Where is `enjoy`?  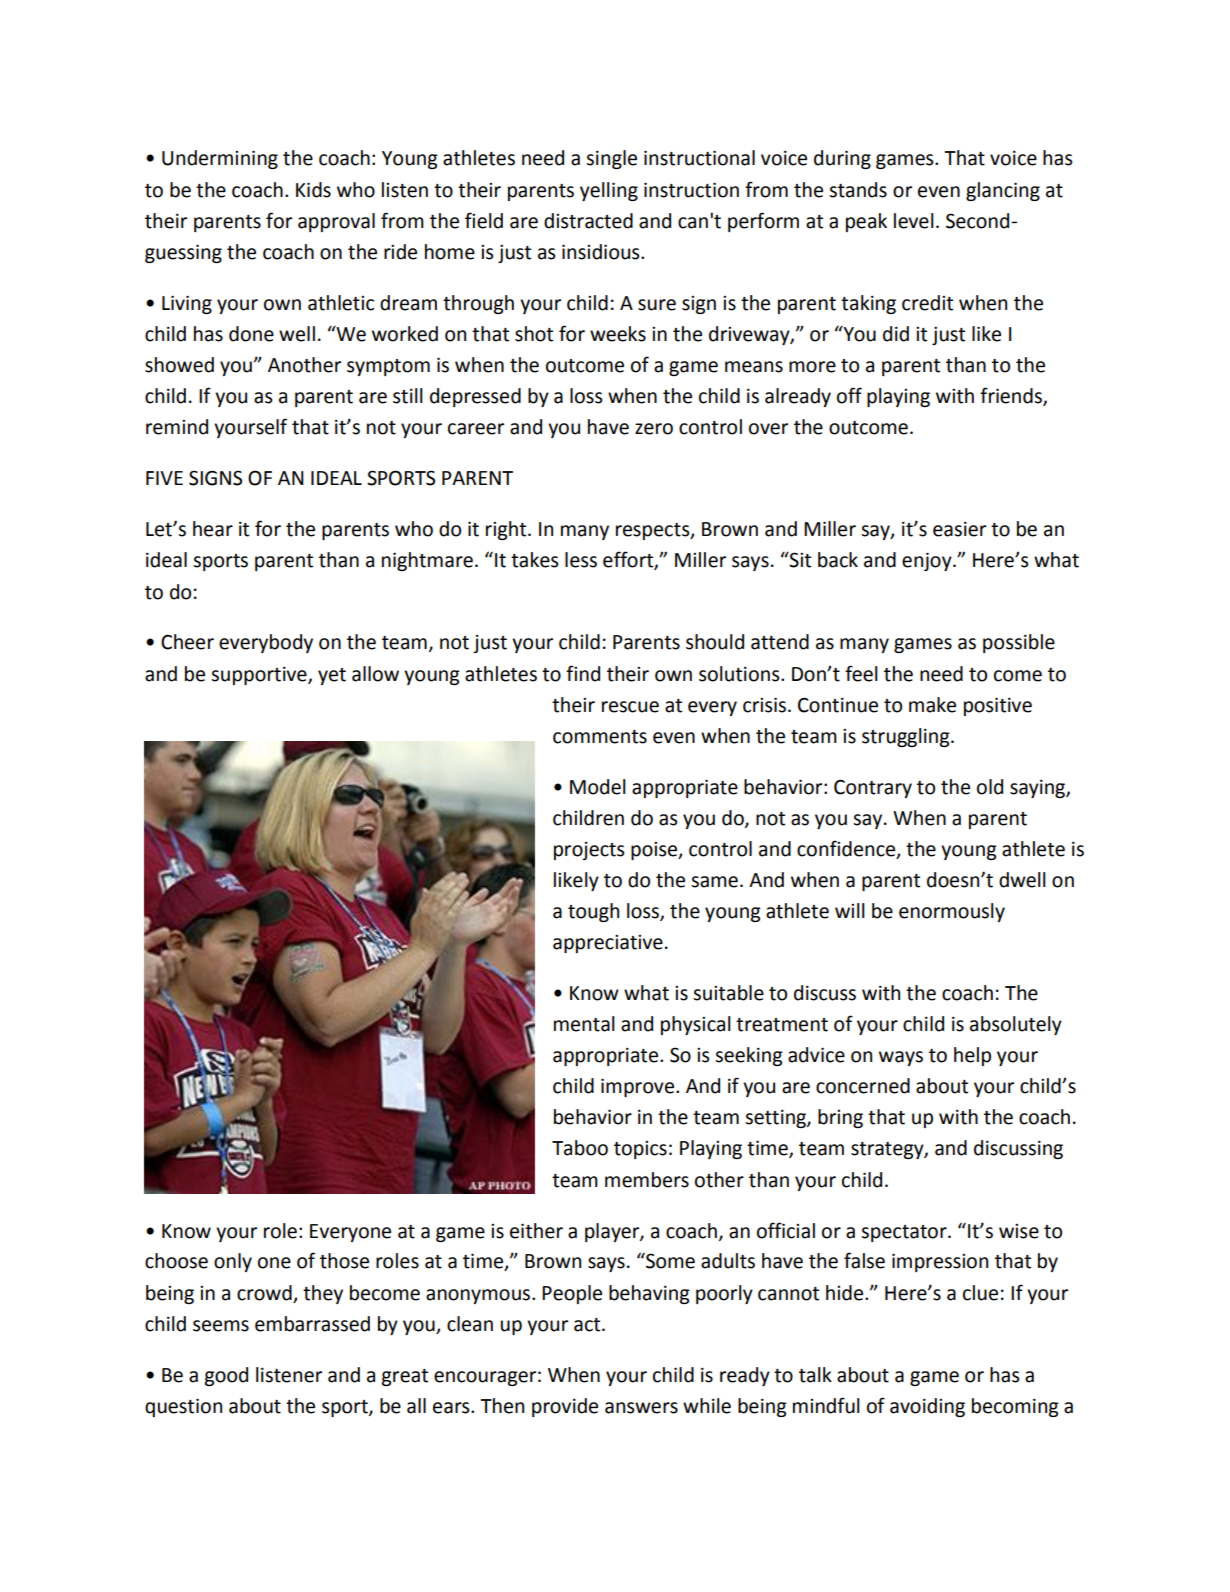 enjoy is located at coordinates (928, 561).
